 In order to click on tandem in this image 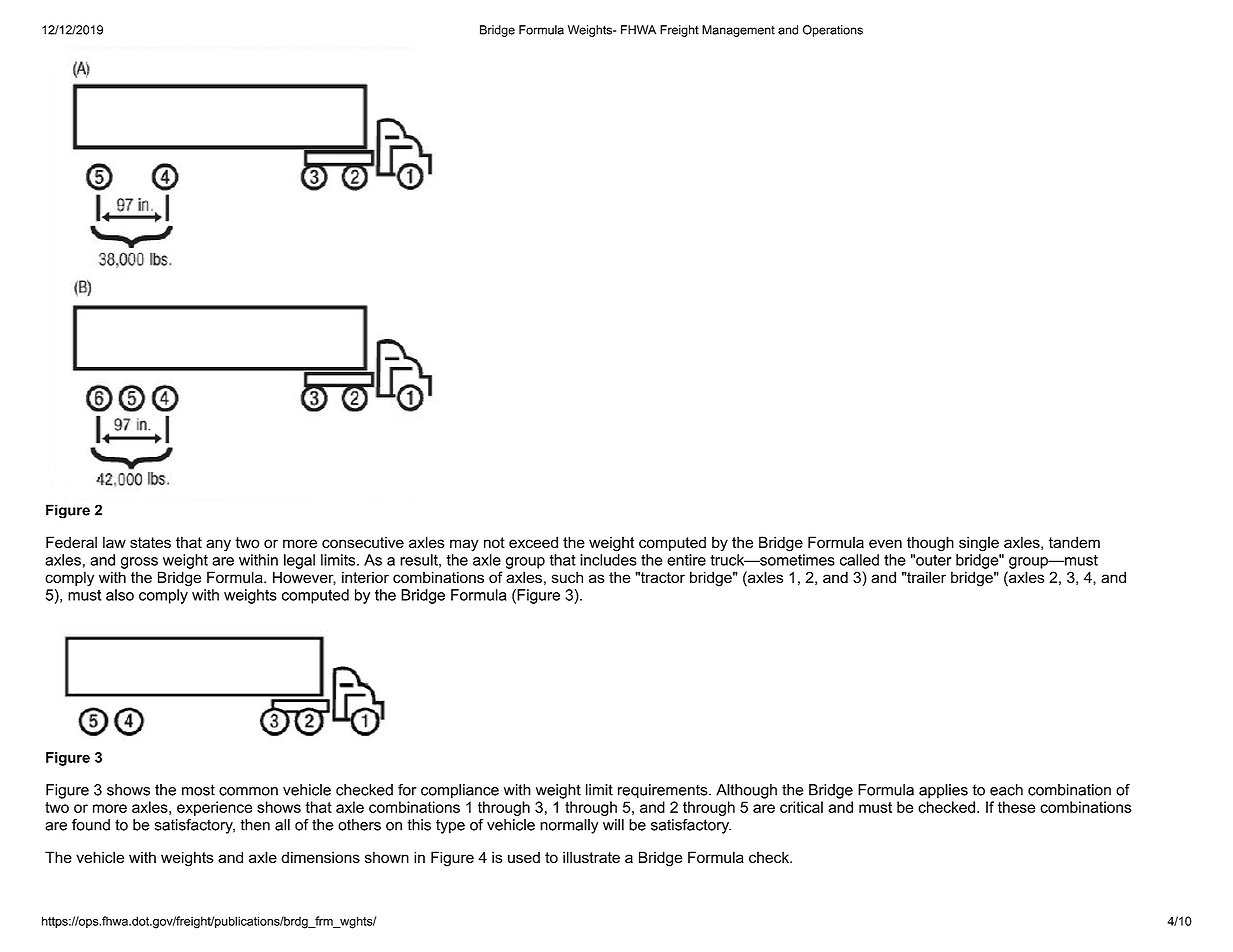, I will do `click(1074, 542)`.
